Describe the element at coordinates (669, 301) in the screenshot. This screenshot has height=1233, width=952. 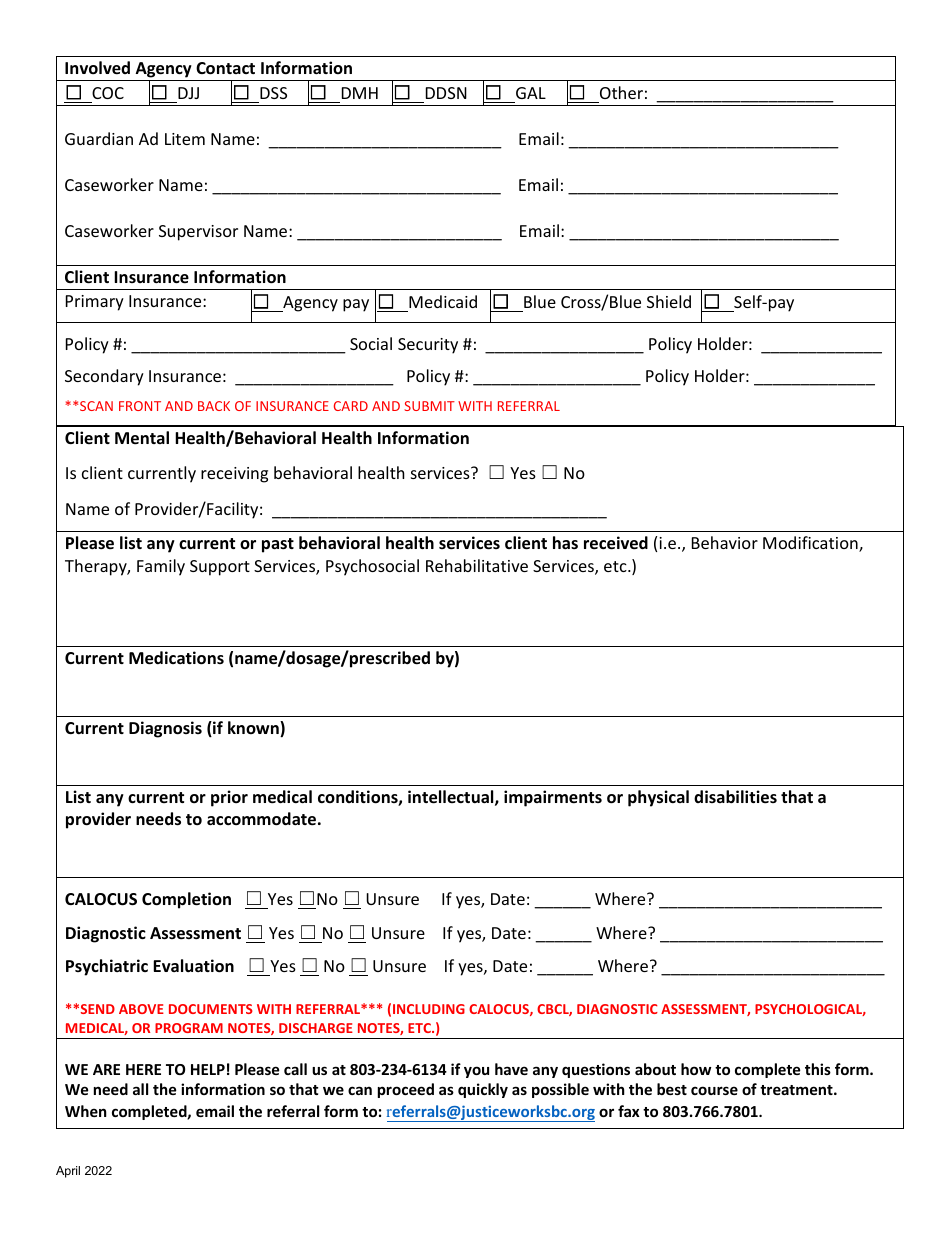
I see `Shield` at that location.
